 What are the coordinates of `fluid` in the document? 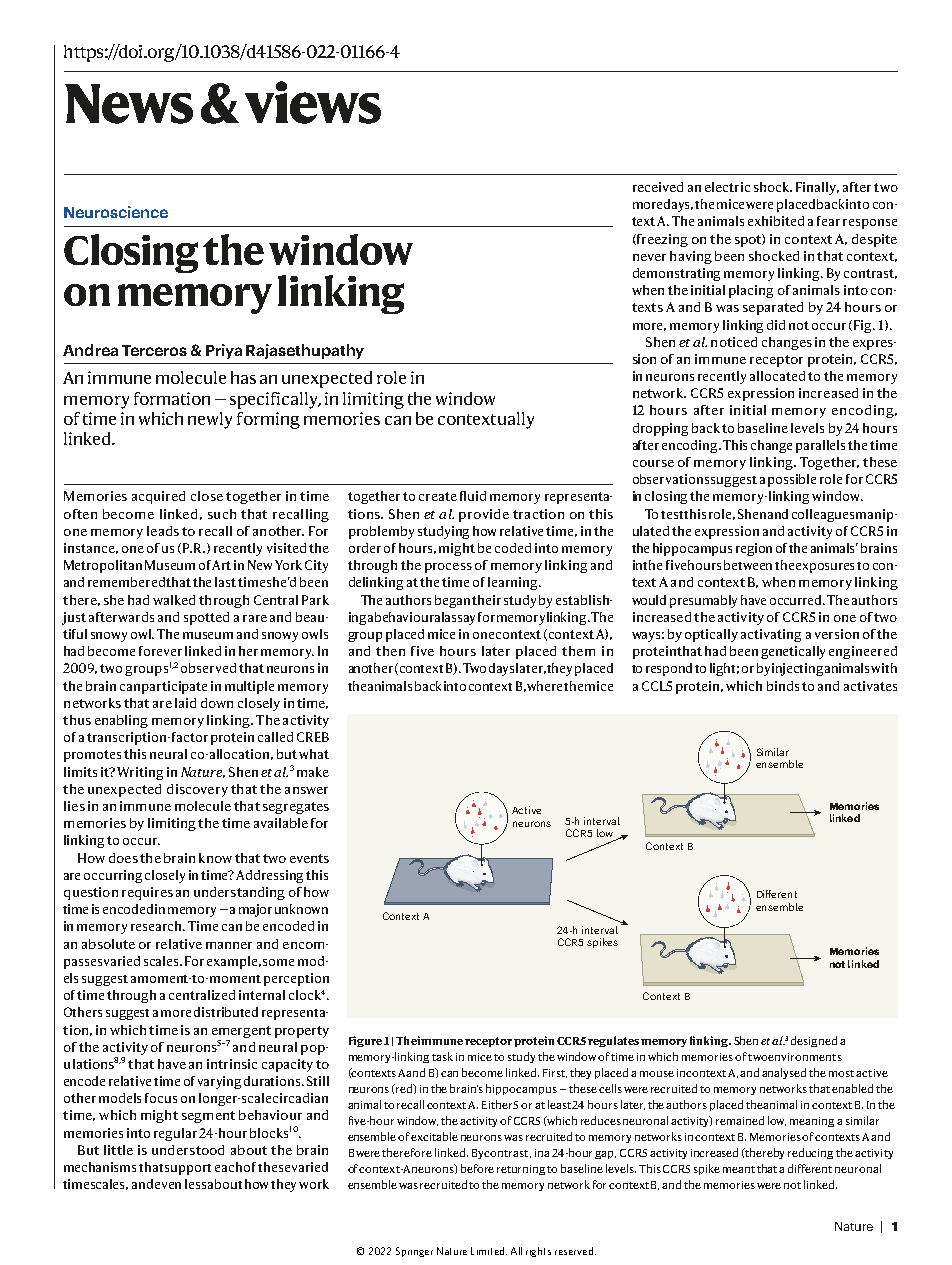 It's located at (473, 496).
